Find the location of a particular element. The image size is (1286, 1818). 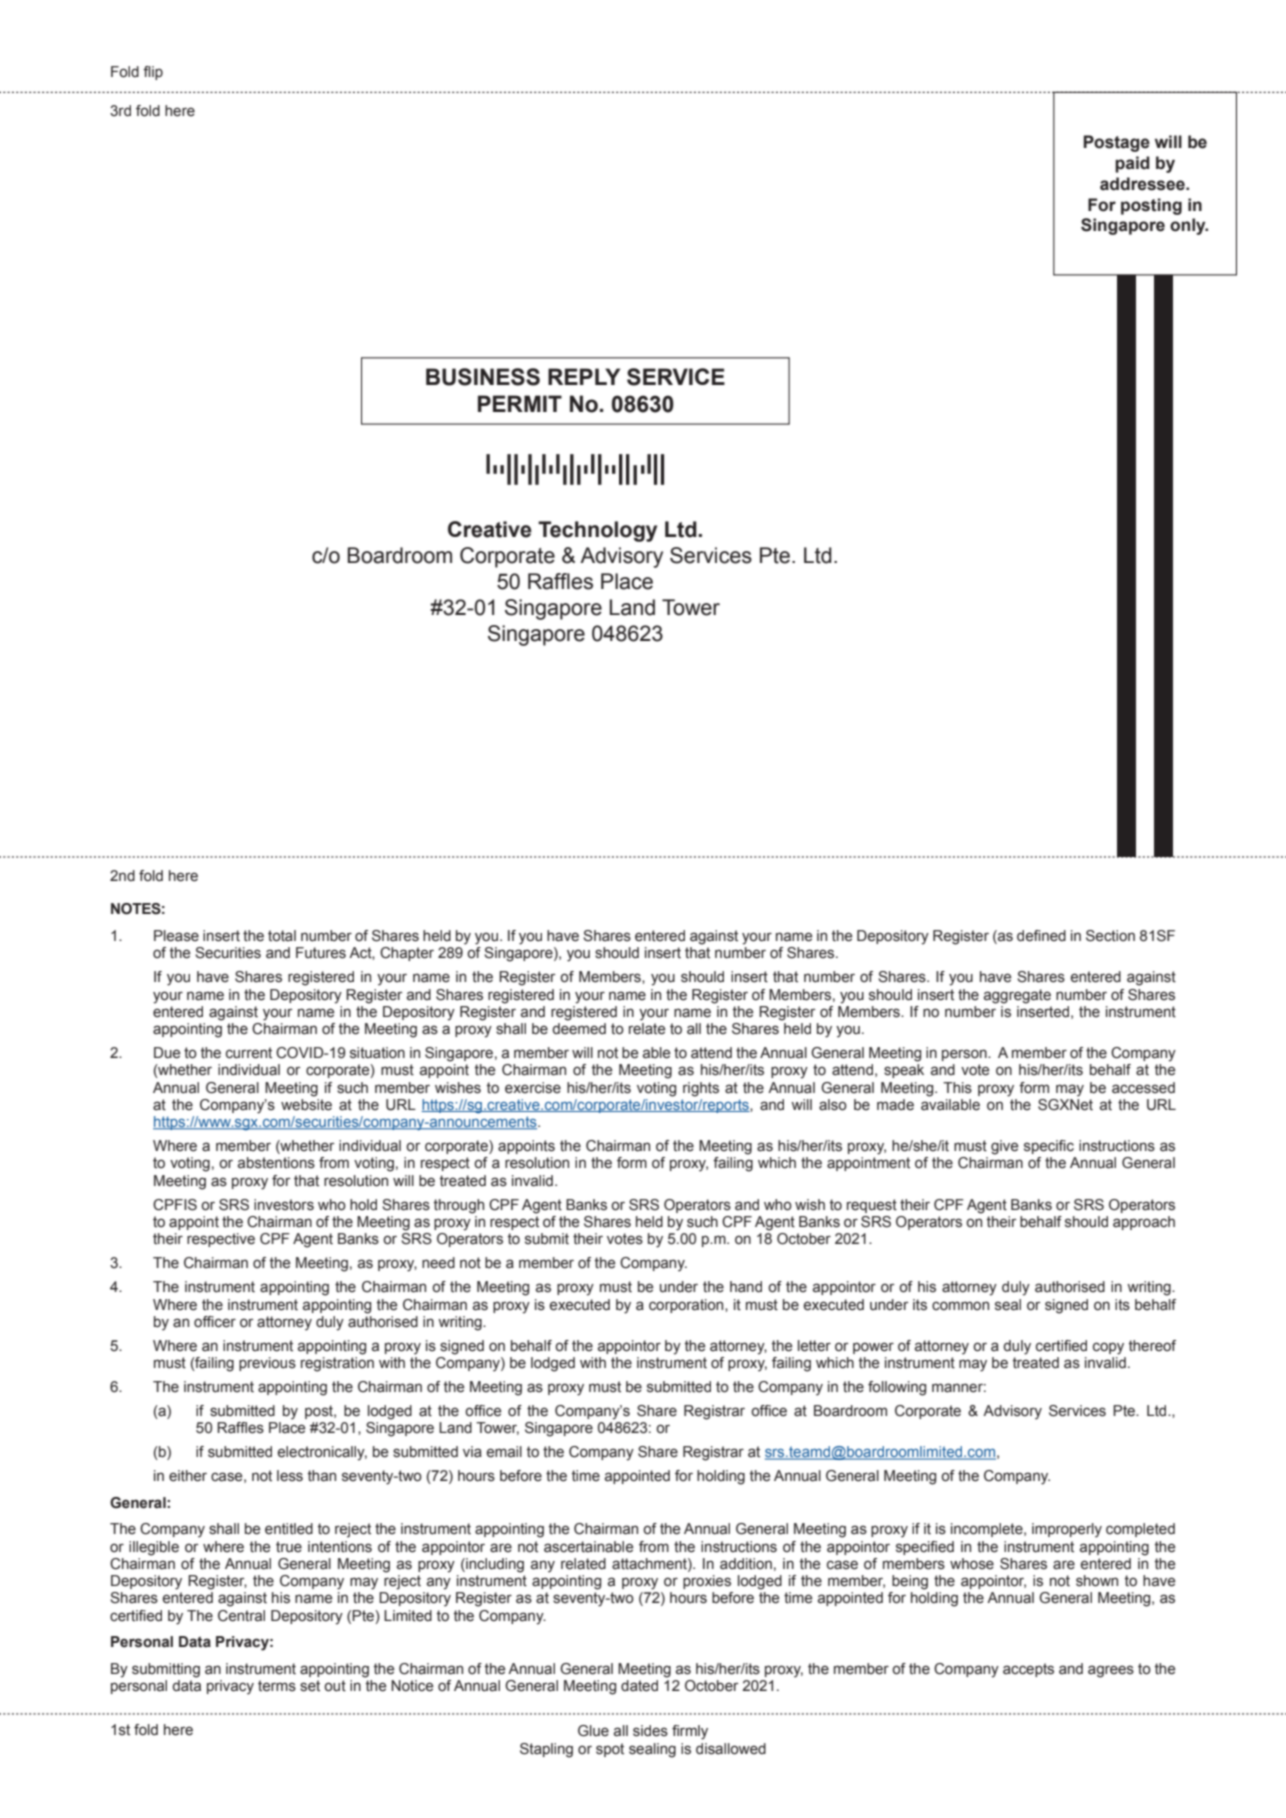

flip is located at coordinates (153, 73).
